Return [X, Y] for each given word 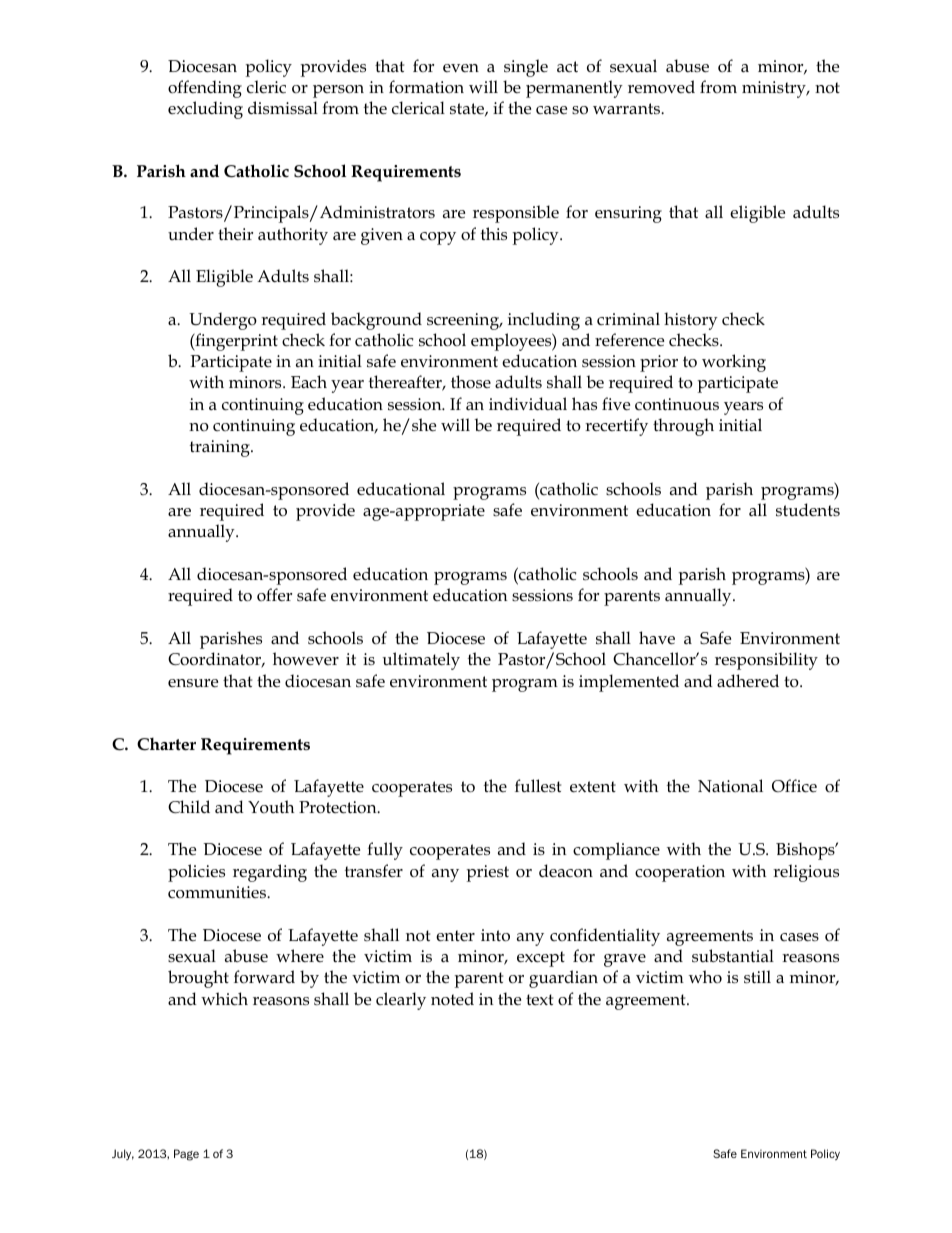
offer [274, 595]
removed [661, 87]
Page [186, 1155]
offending [205, 89]
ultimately [421, 661]
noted [452, 998]
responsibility [766, 661]
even [461, 68]
